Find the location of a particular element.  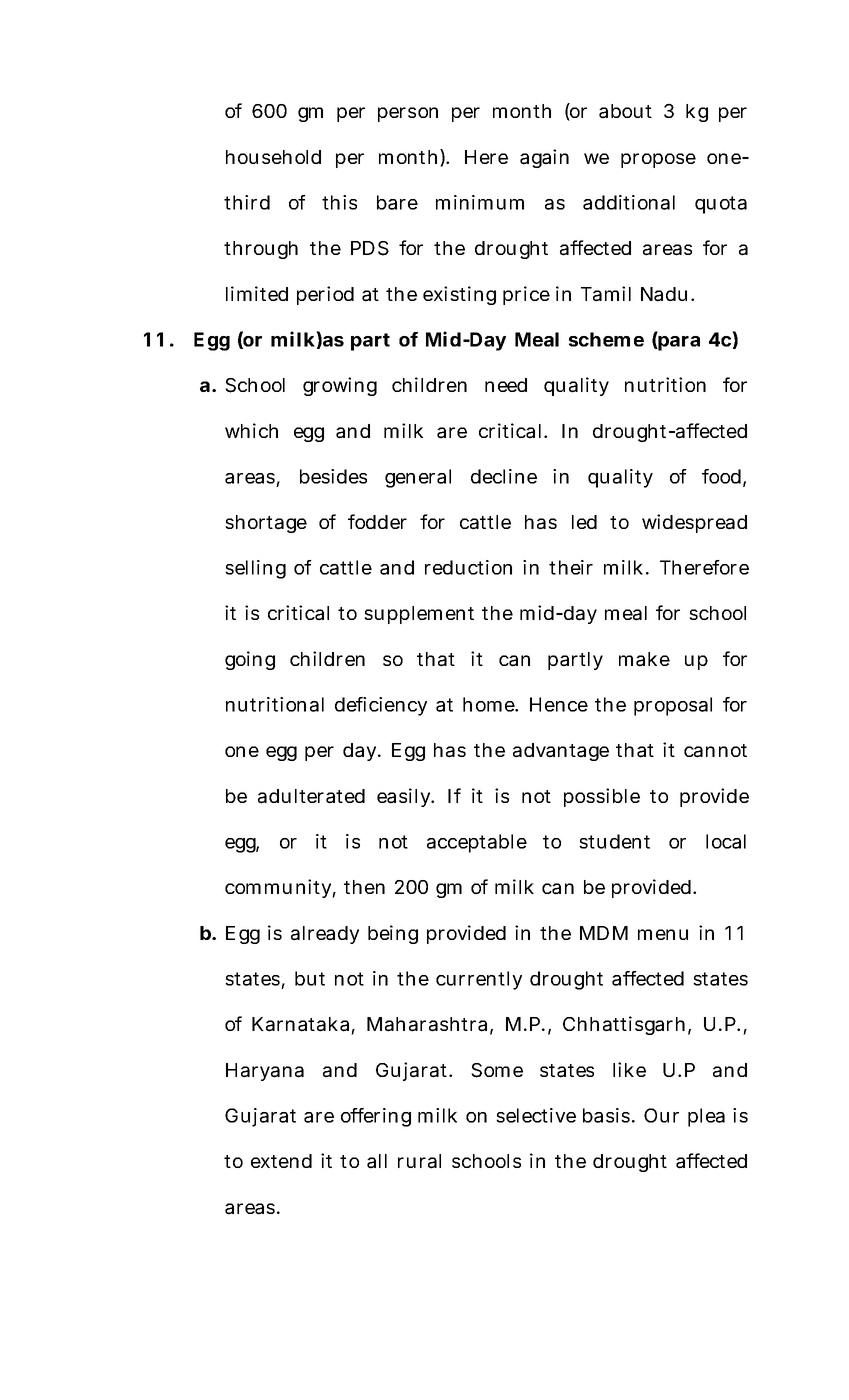

menu is located at coordinates (663, 934).
